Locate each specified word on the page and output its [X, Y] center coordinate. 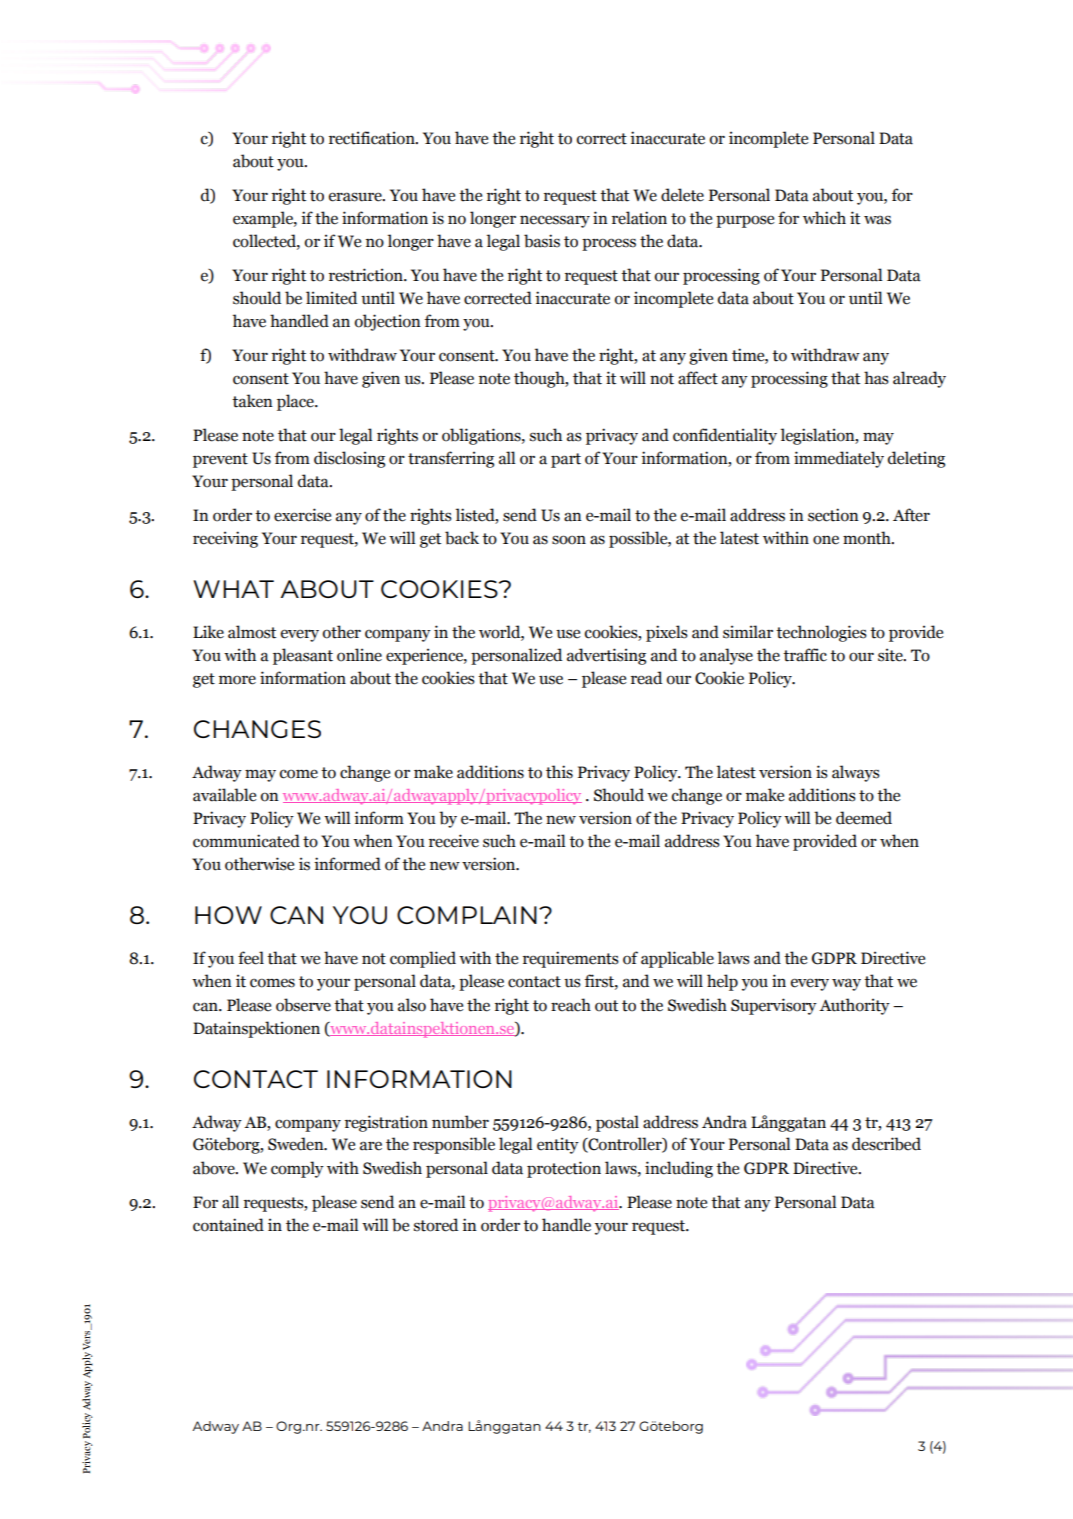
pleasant [303, 656]
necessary [555, 221]
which [824, 218]
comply [297, 1169]
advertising [606, 656]
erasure [356, 197]
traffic [805, 655]
